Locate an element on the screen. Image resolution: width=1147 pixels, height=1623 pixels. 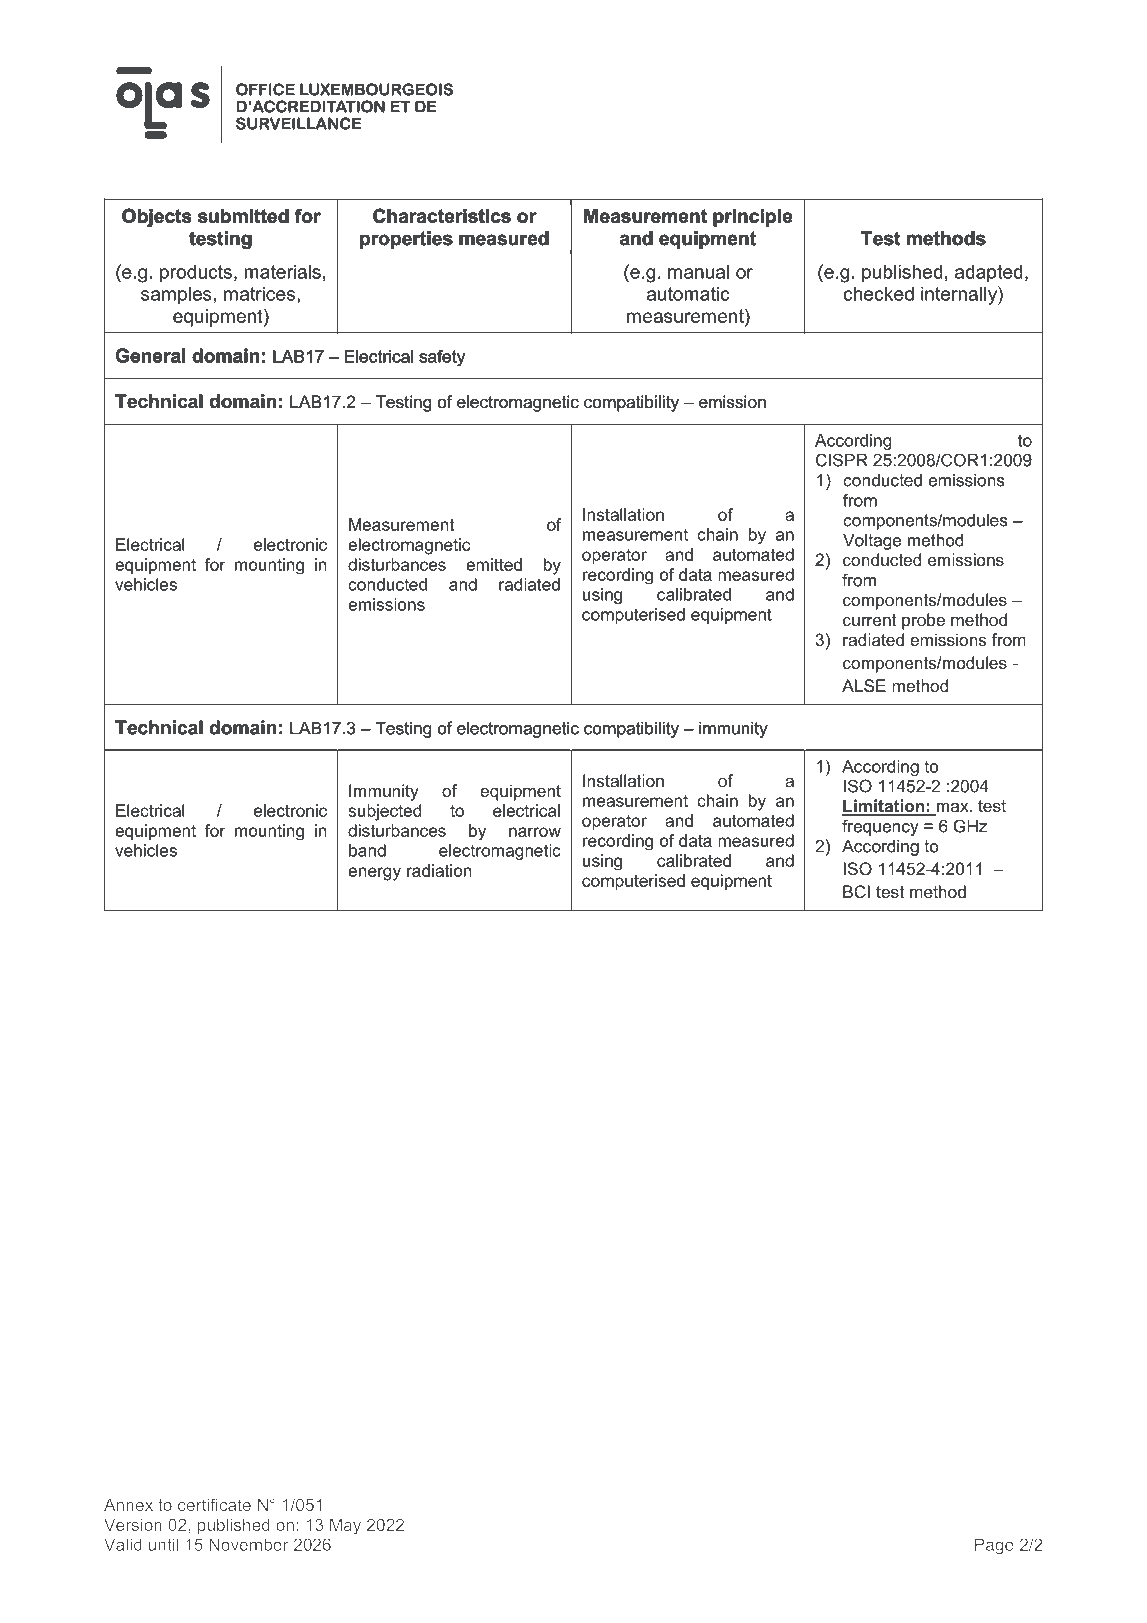
band is located at coordinates (367, 850).
